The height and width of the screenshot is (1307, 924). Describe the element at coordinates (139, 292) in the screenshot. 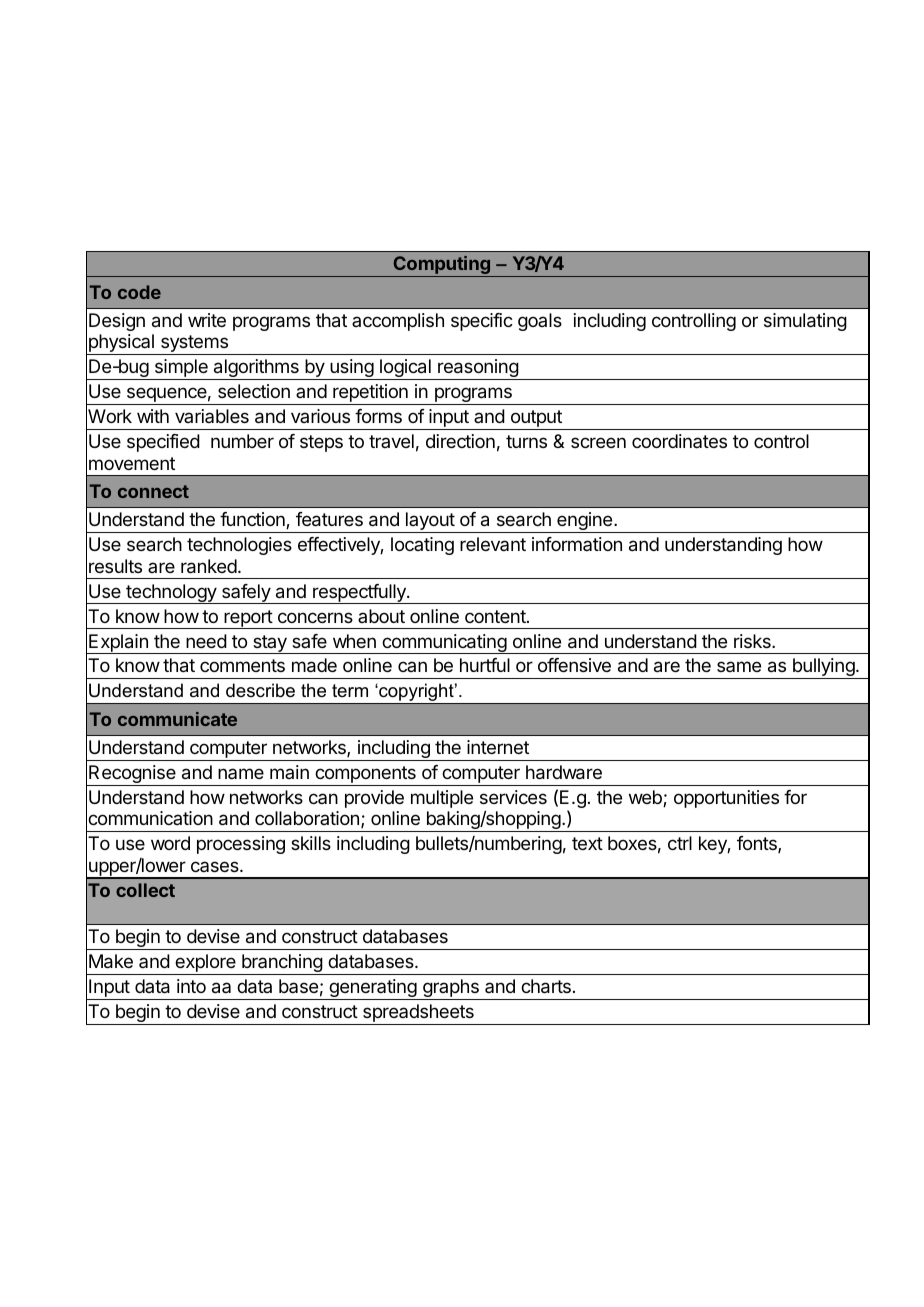

I see `code` at that location.
